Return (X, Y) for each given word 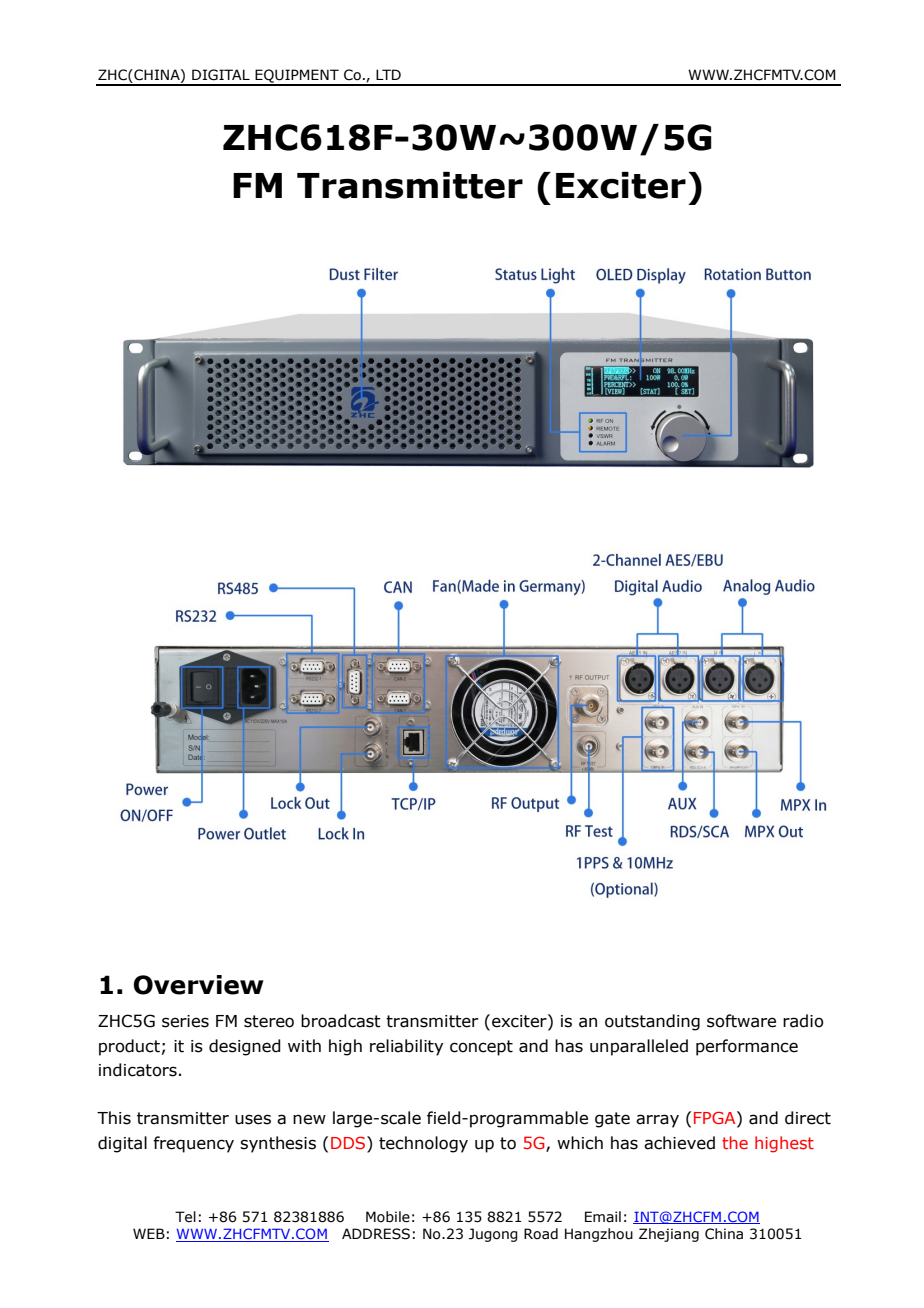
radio (803, 1021)
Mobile (388, 1217)
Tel (185, 1217)
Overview (198, 985)
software (741, 1021)
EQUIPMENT (297, 77)
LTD (388, 74)
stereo (269, 1021)
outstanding (652, 1022)
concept (481, 1048)
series (185, 1021)
